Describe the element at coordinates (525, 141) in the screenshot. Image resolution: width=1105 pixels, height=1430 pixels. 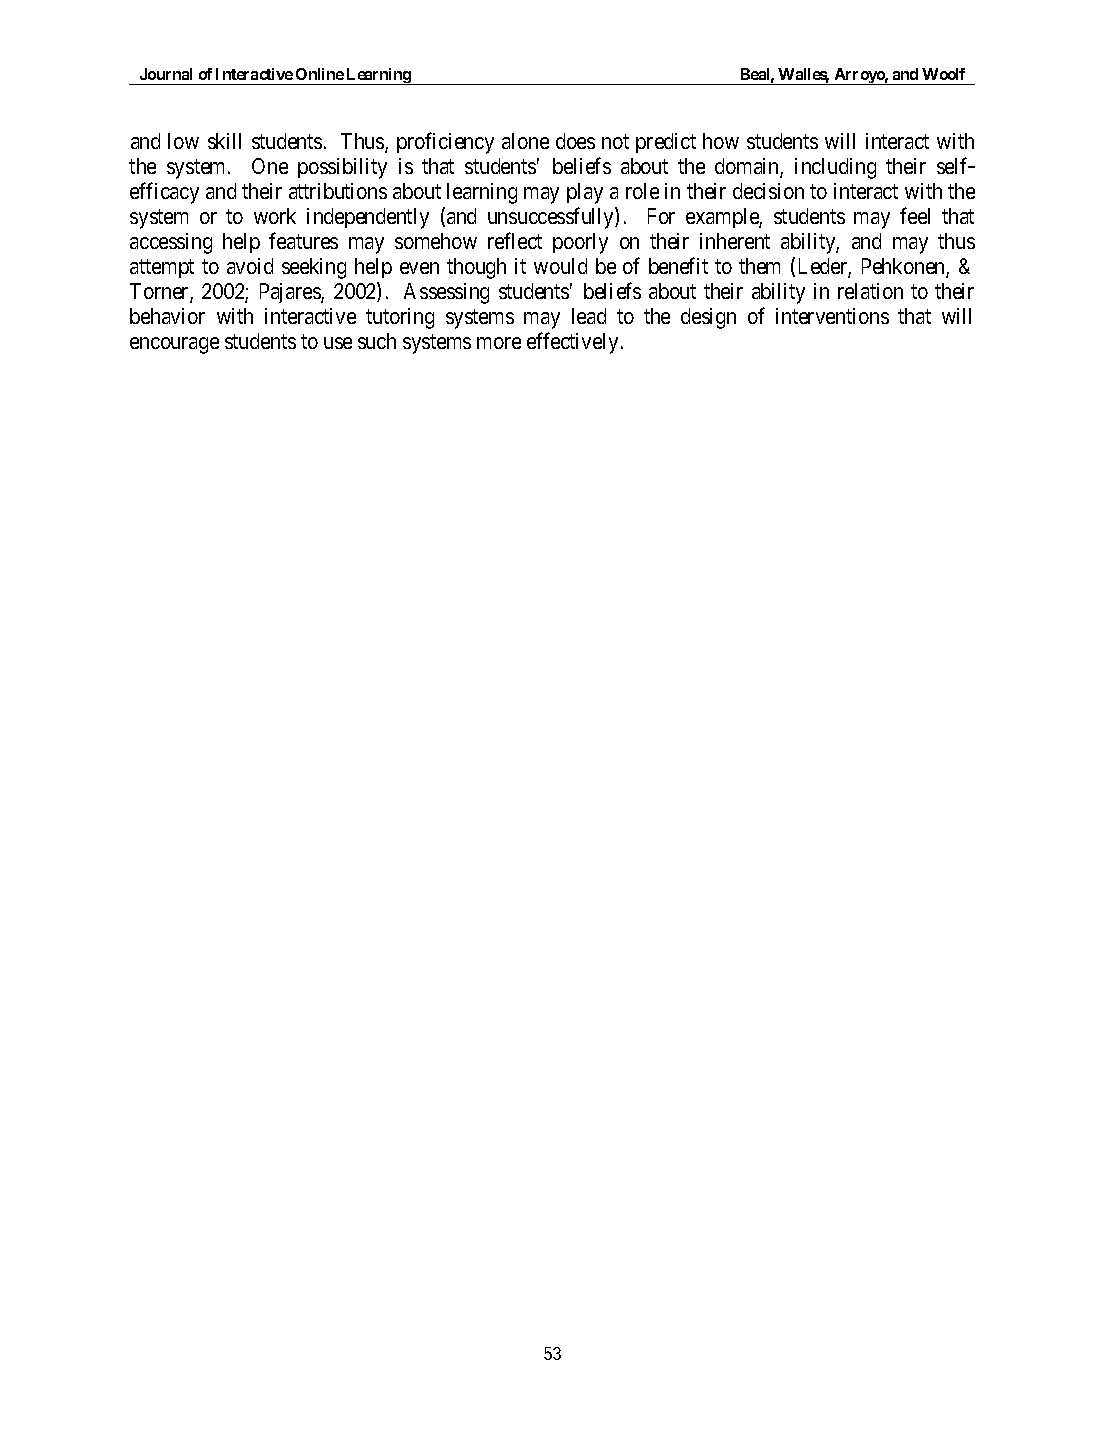
I see `alone` at that location.
